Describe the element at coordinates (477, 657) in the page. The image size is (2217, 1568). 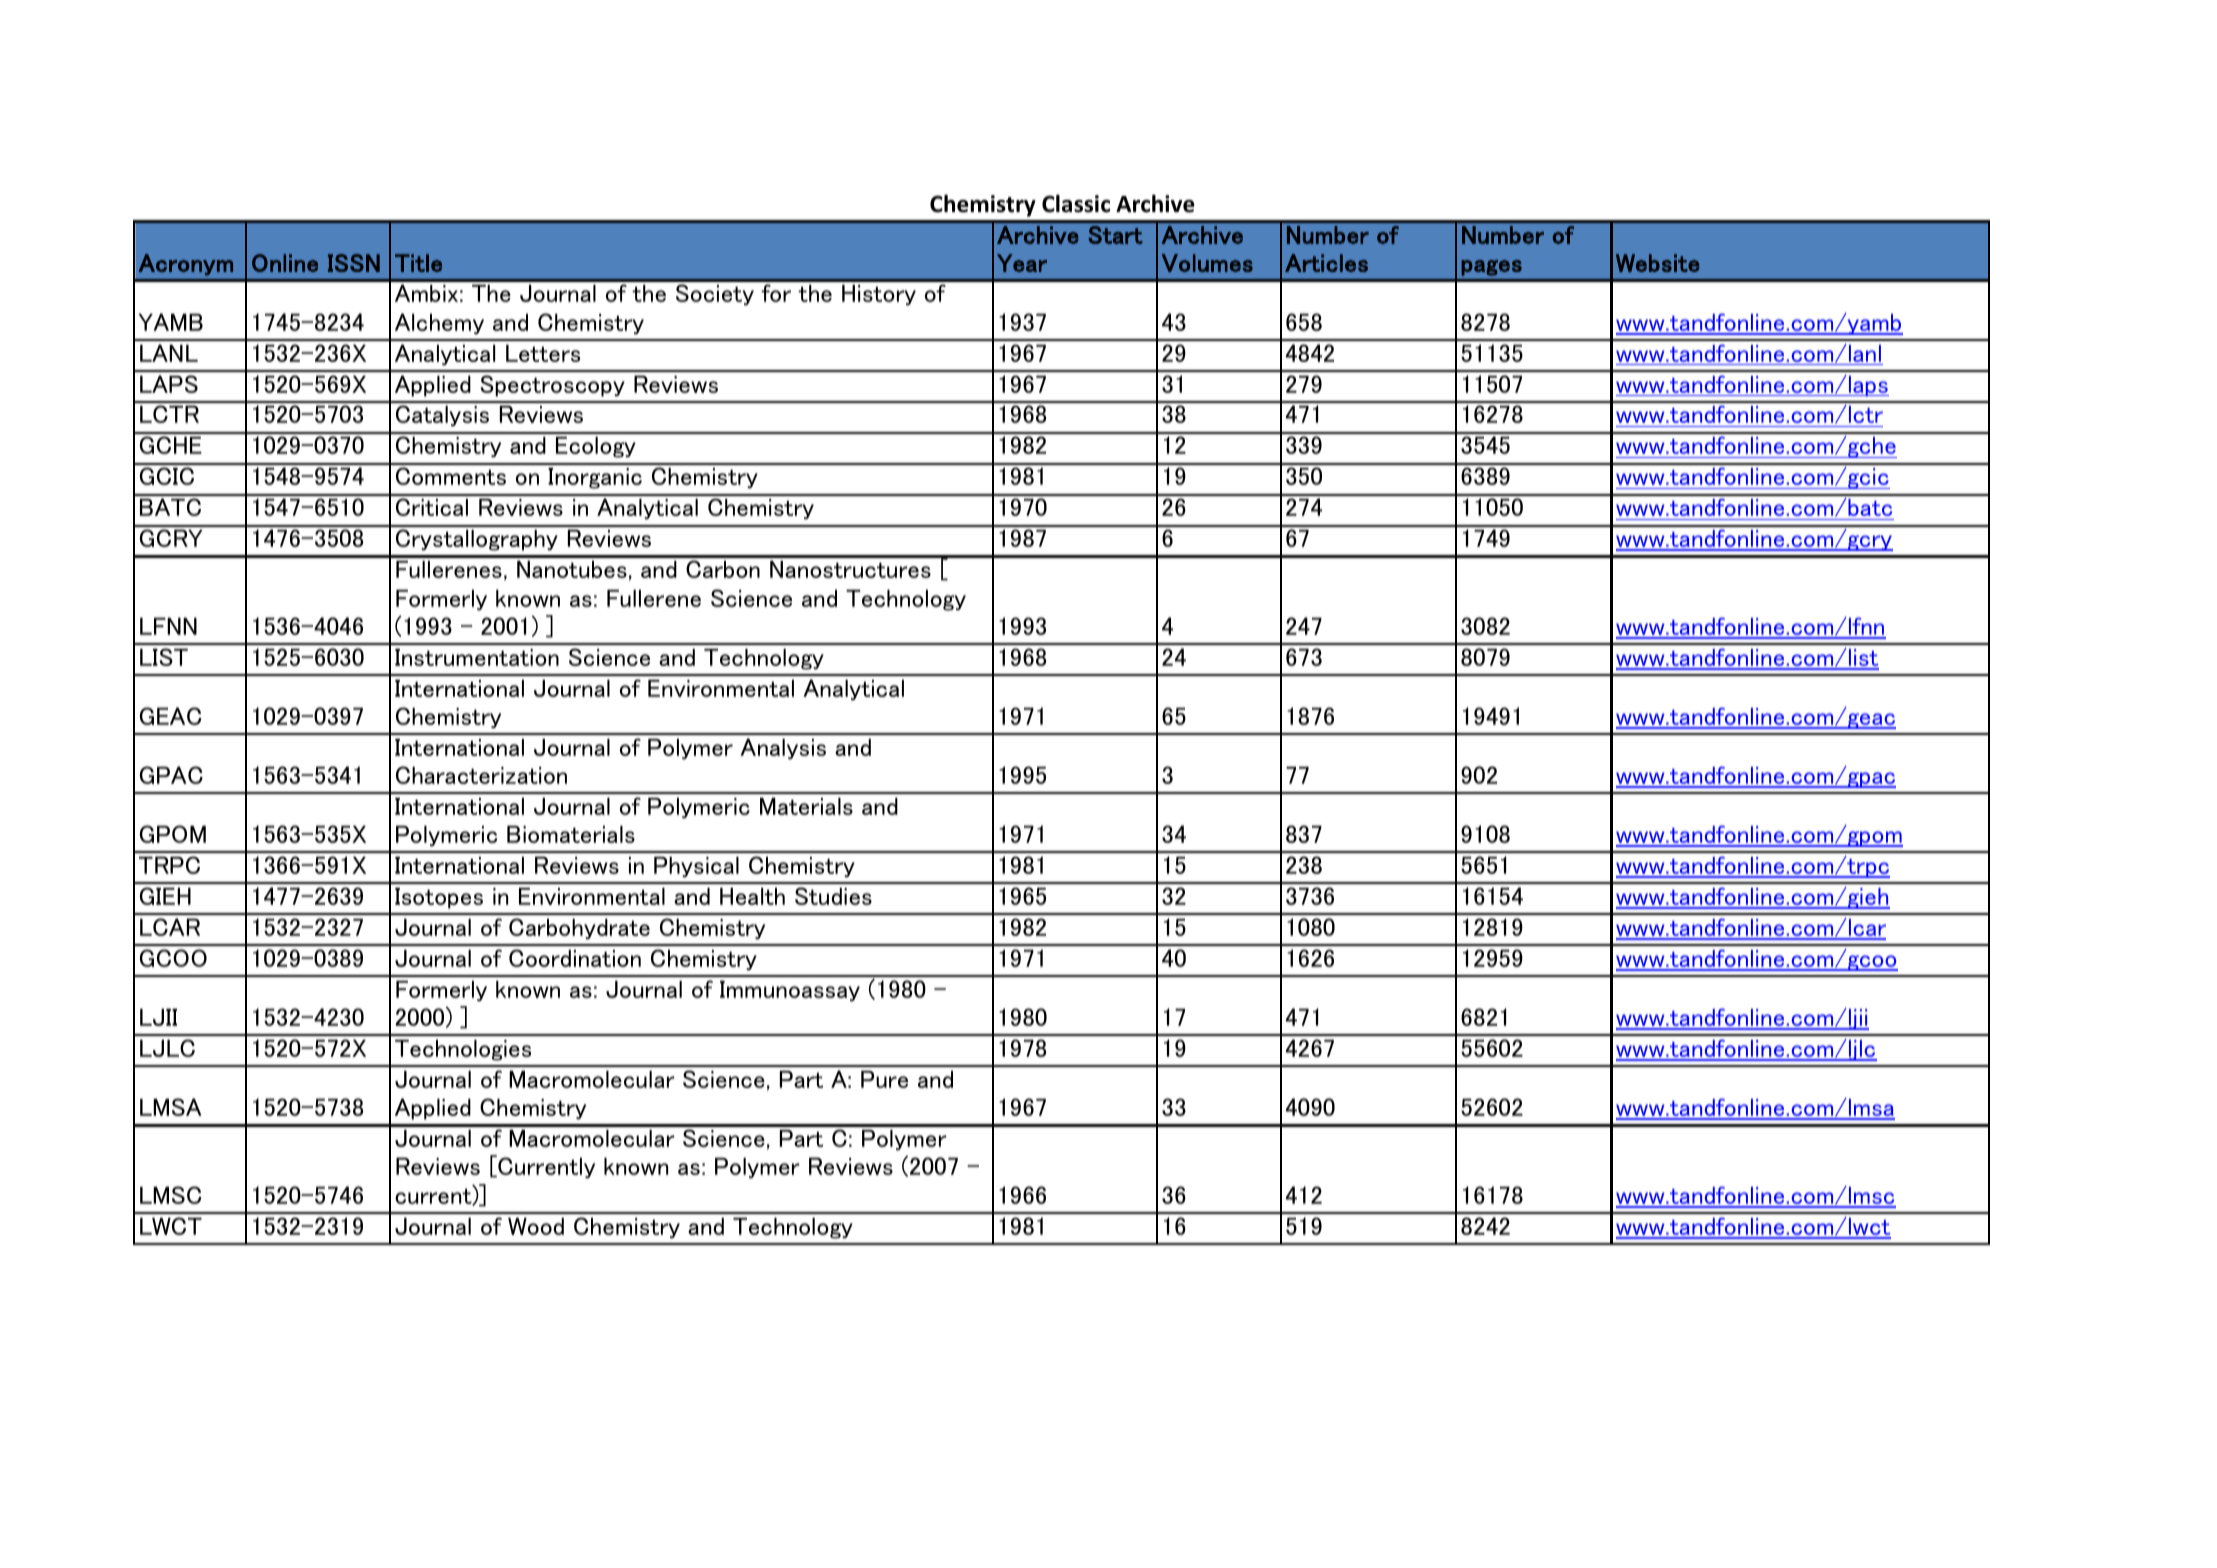
I see `Instrumentation` at that location.
